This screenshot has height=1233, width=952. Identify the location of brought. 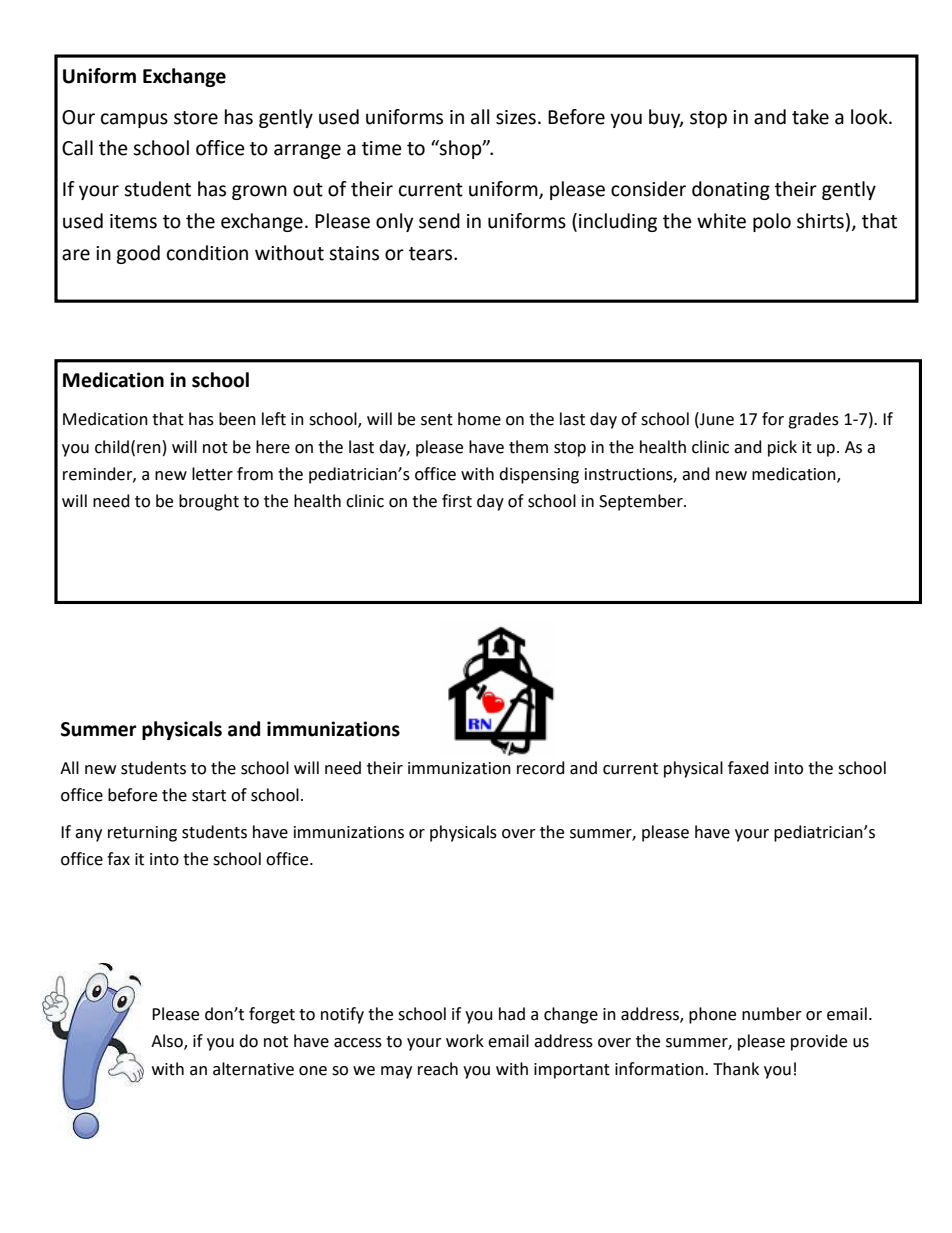
(209, 502).
